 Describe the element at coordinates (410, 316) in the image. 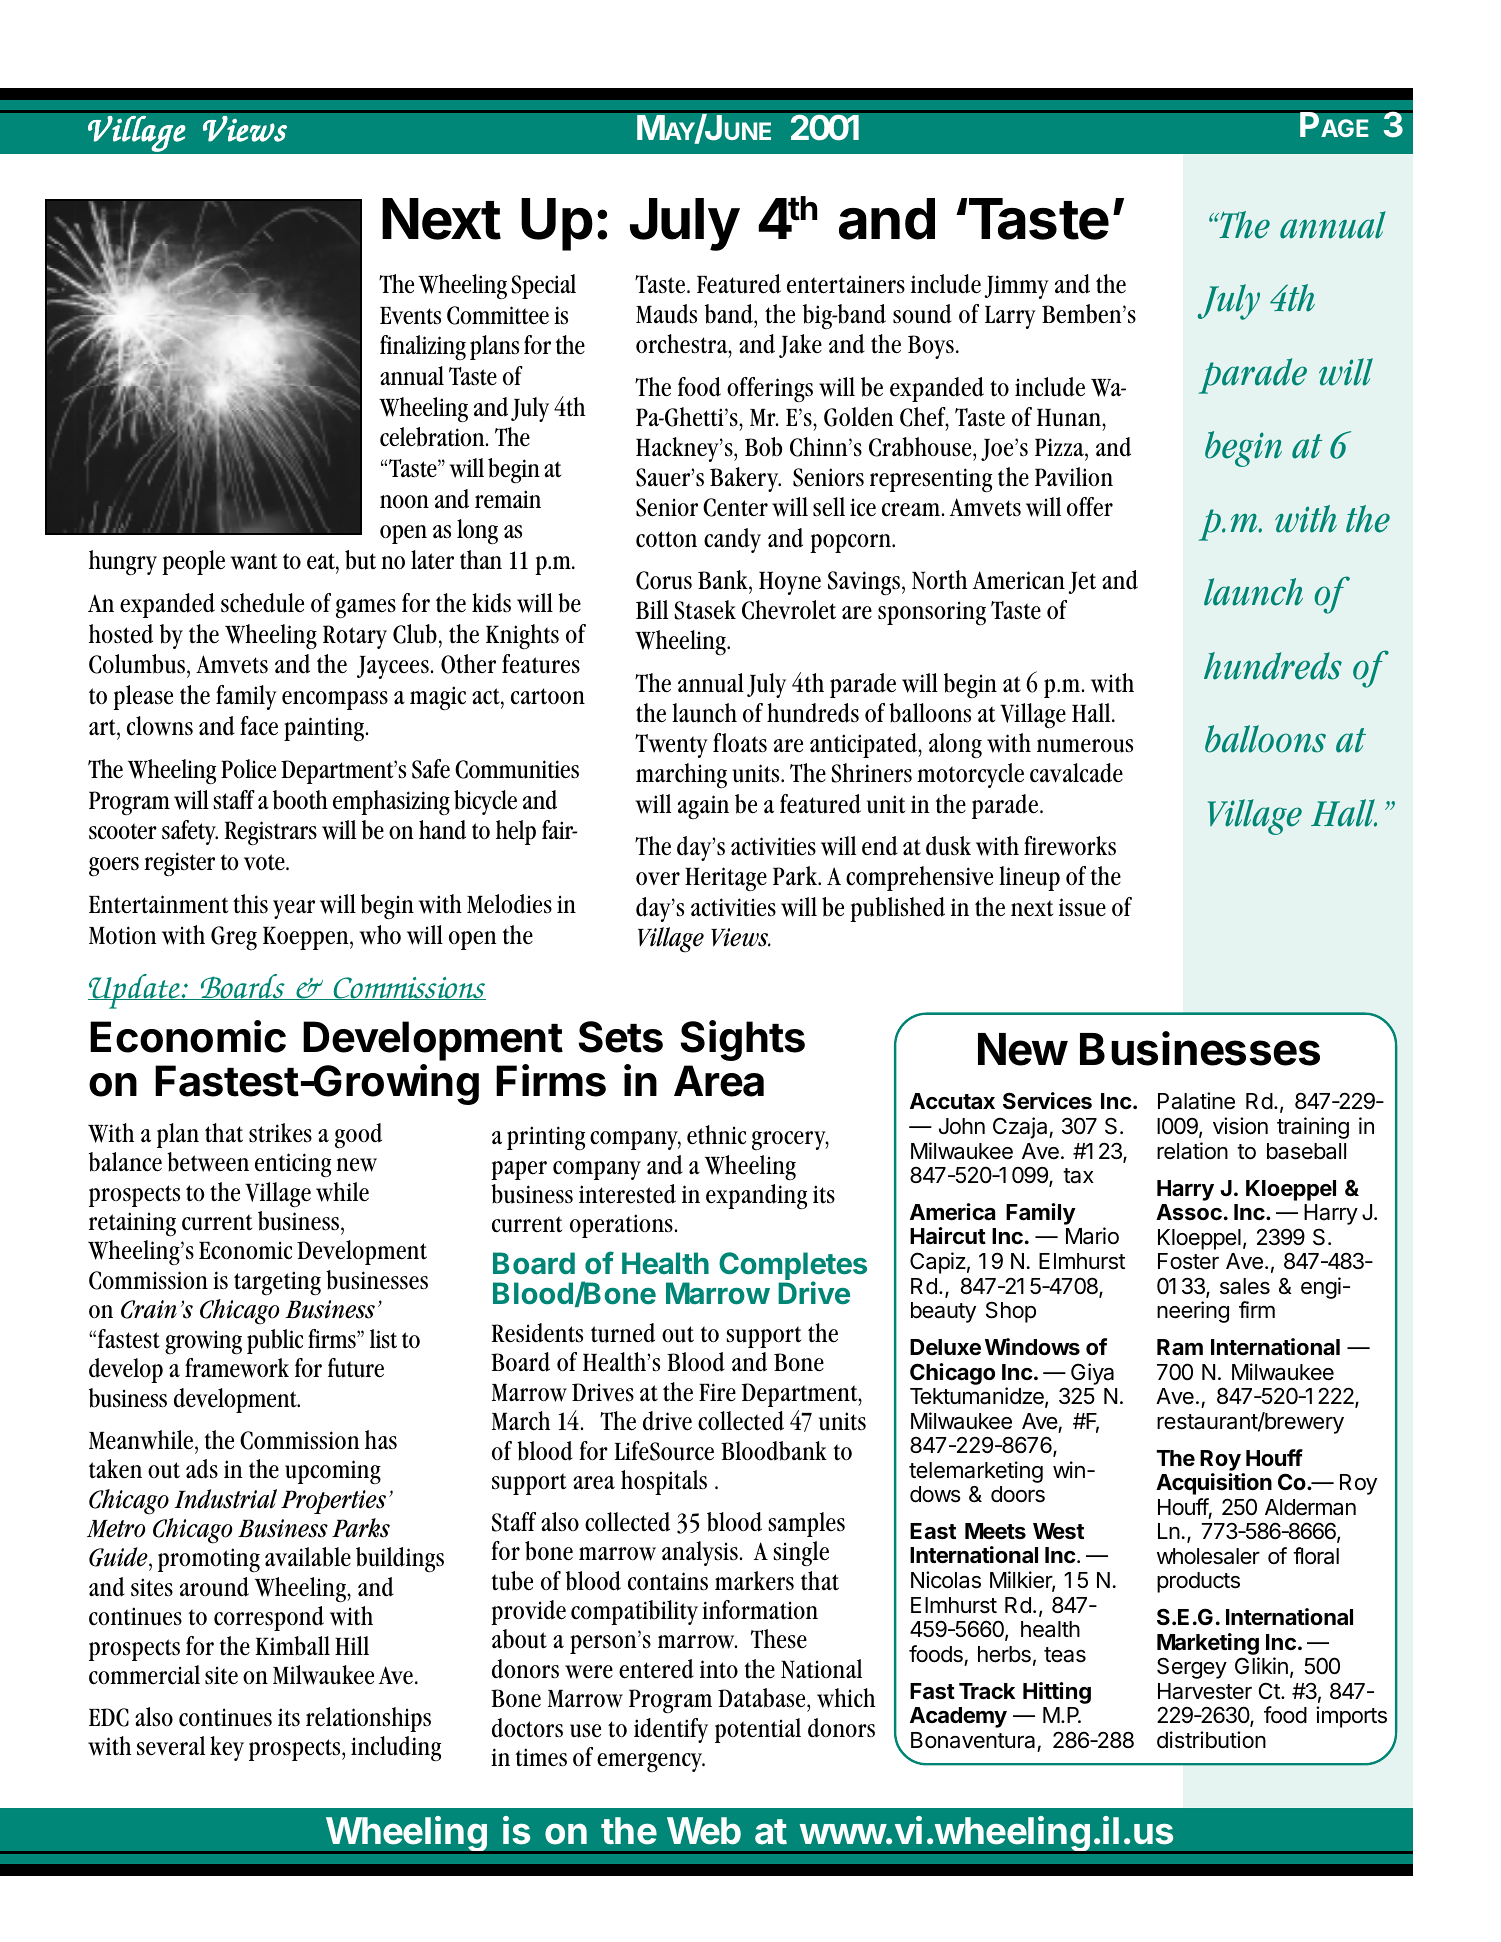

I see `Events` at that location.
